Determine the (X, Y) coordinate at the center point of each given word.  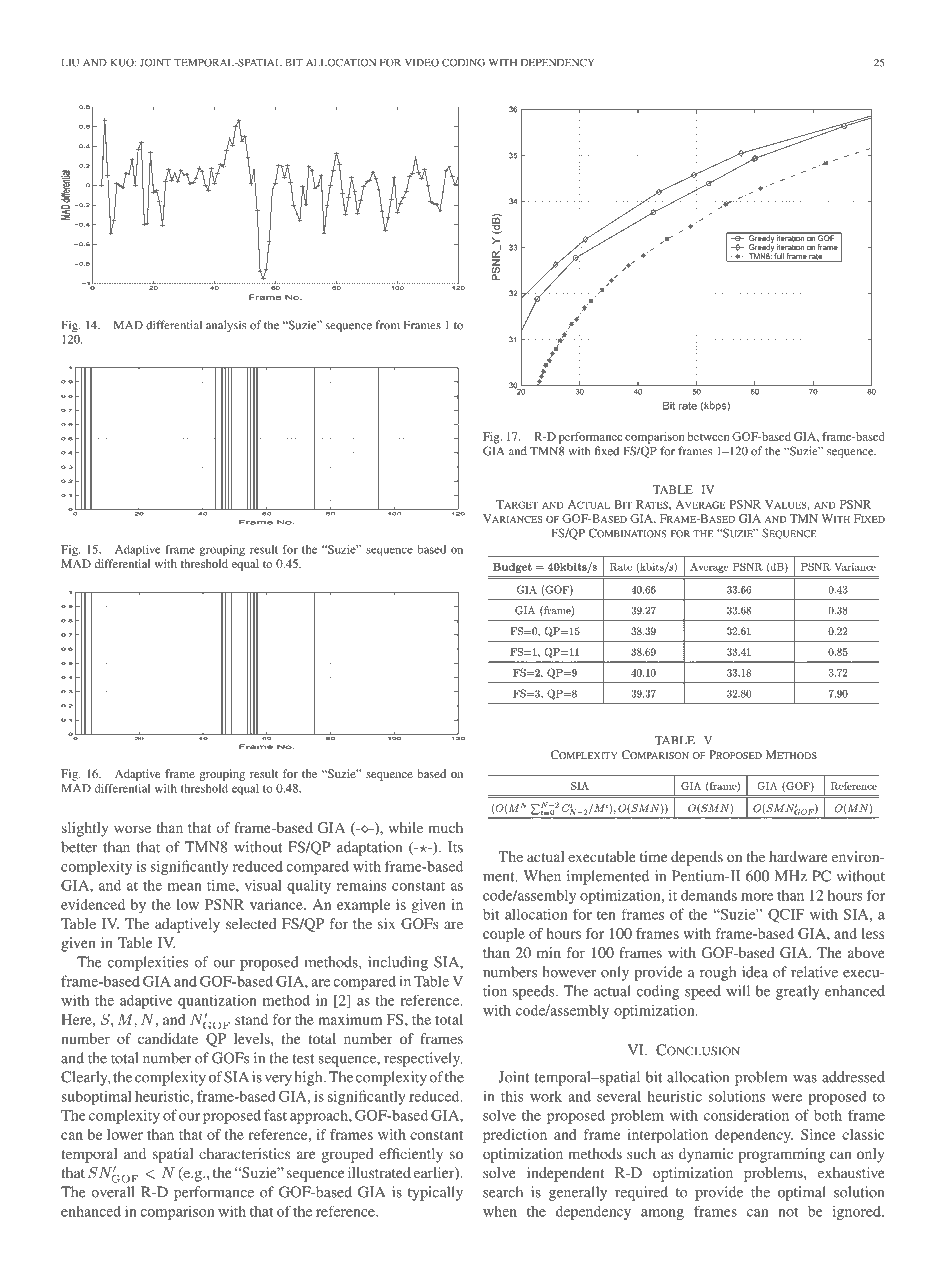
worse (132, 829)
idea (755, 972)
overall (113, 1192)
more (757, 897)
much (445, 827)
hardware (798, 856)
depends (697, 858)
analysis (226, 326)
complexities (148, 963)
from (387, 325)
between (708, 436)
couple (504, 935)
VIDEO (422, 62)
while (406, 827)
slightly (85, 829)
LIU (70, 63)
